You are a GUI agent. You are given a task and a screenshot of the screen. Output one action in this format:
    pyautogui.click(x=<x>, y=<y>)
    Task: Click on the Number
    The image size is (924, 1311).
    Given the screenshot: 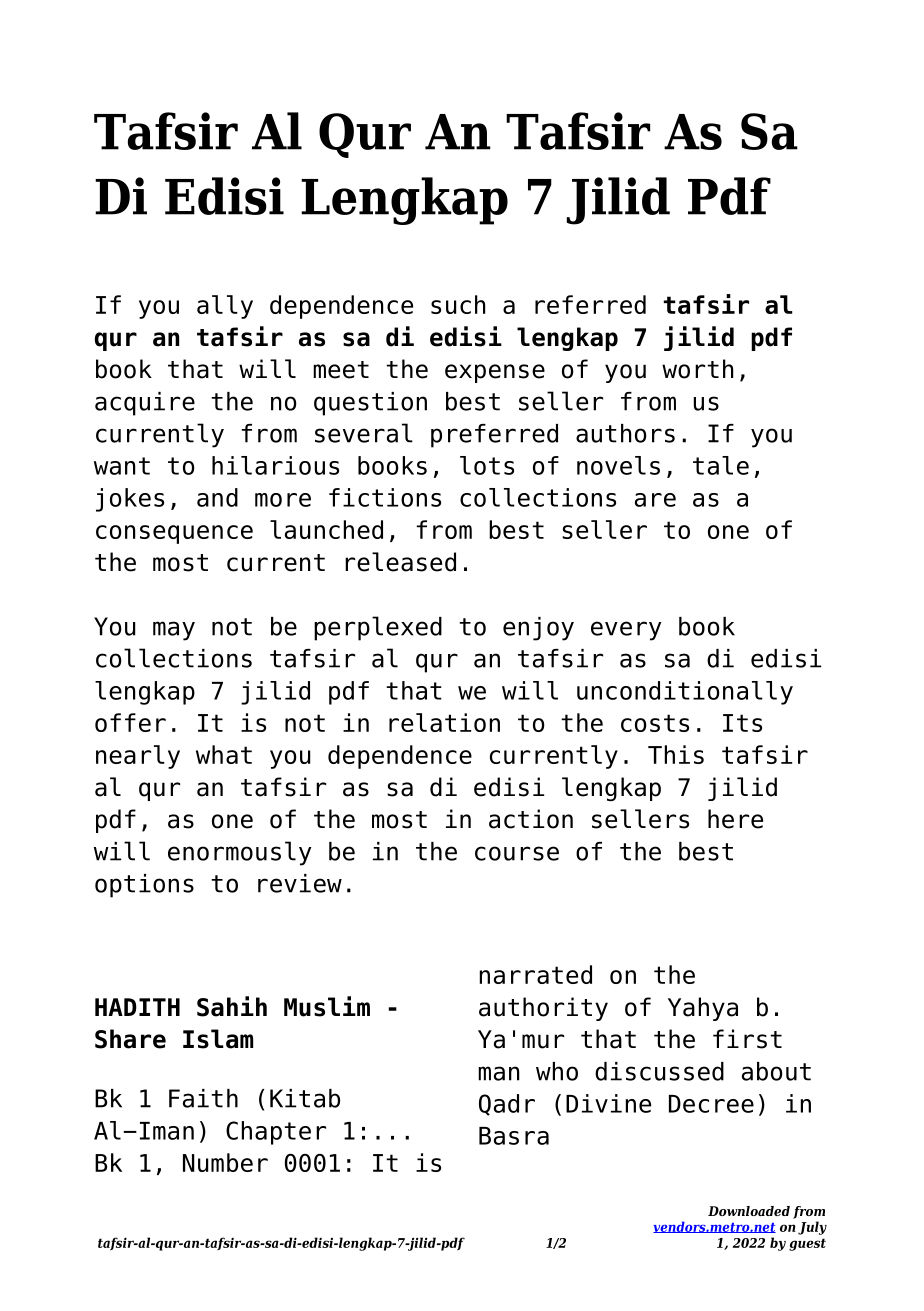 What is the action you would take?
    pyautogui.click(x=225, y=1162)
